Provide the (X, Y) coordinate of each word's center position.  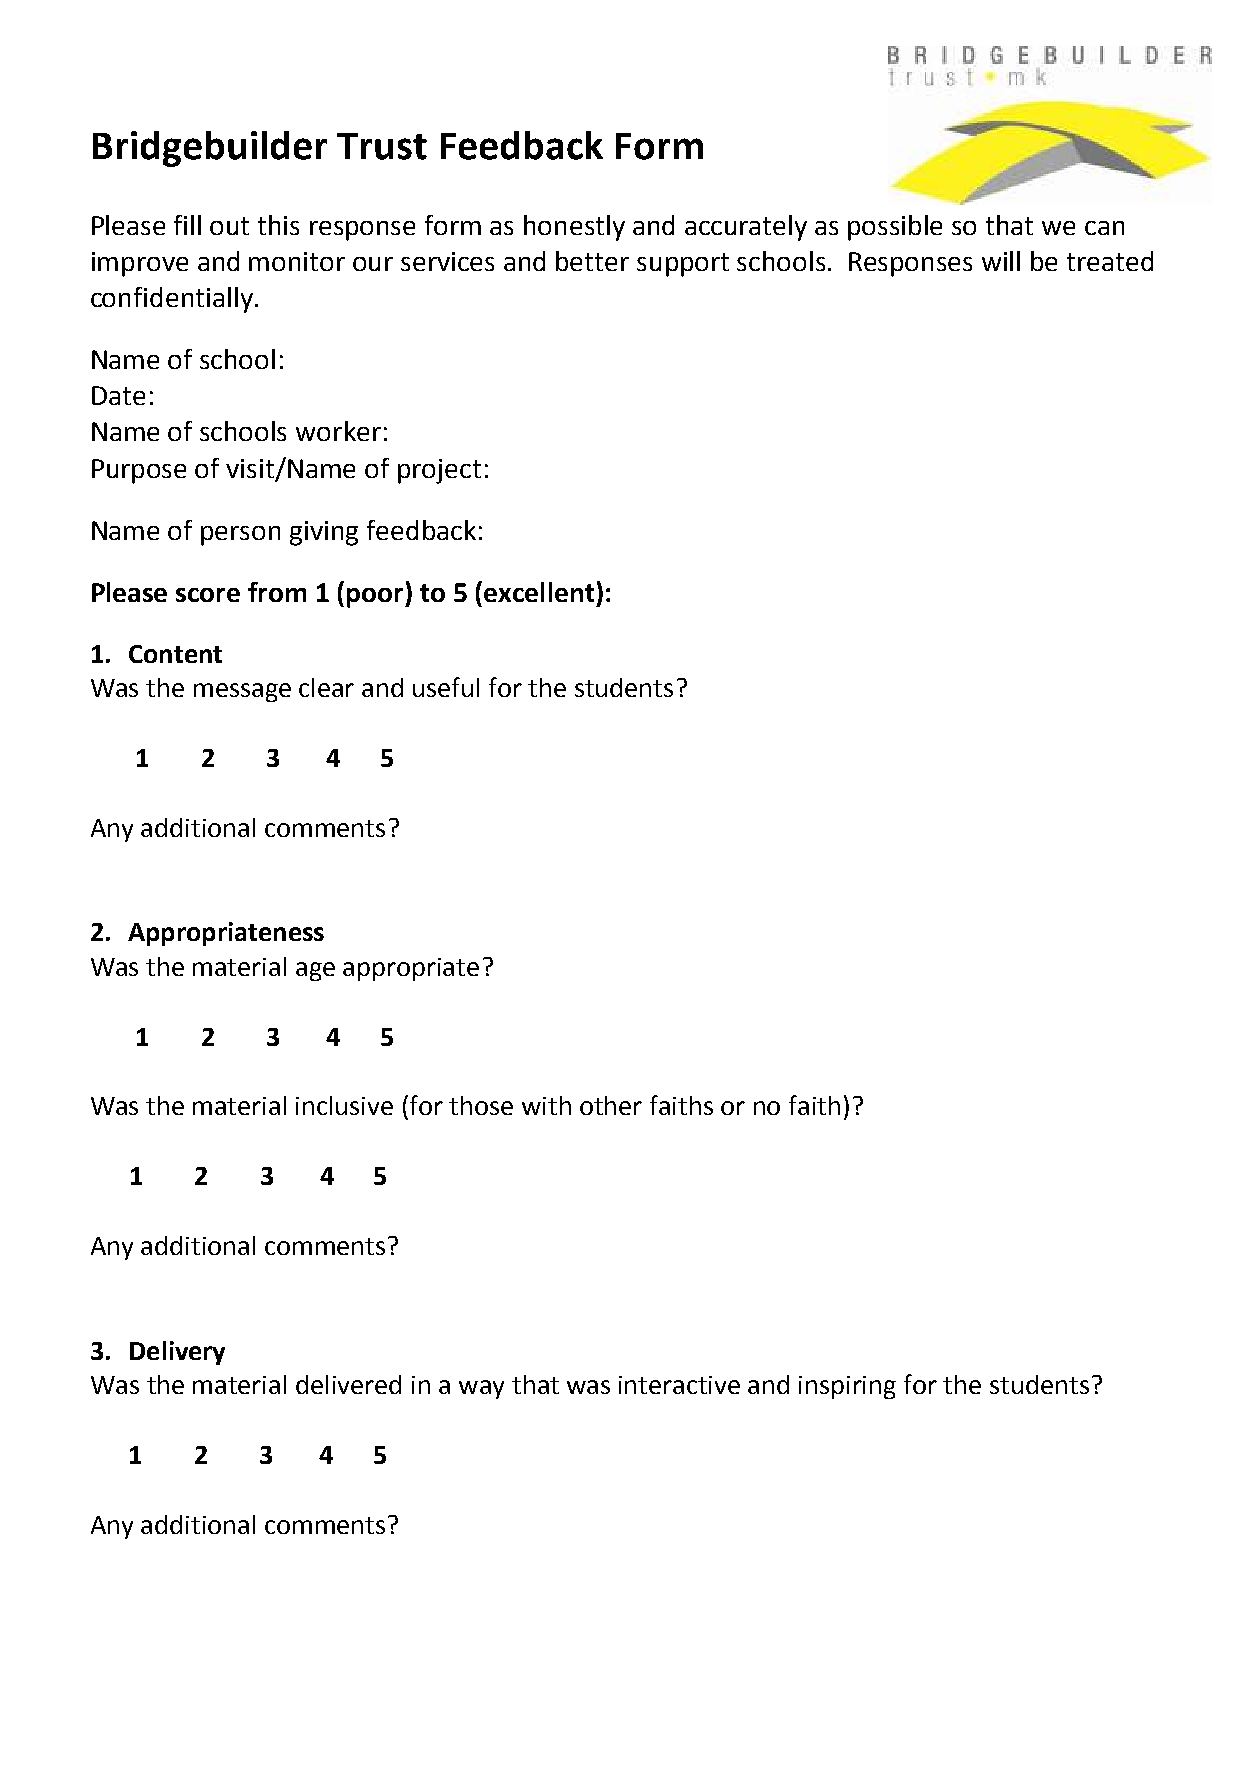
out (229, 226)
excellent (539, 592)
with (546, 1105)
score (208, 595)
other (611, 1105)
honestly (574, 228)
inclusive (344, 1105)
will (1001, 261)
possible (895, 228)
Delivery (177, 1353)
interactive (679, 1385)
